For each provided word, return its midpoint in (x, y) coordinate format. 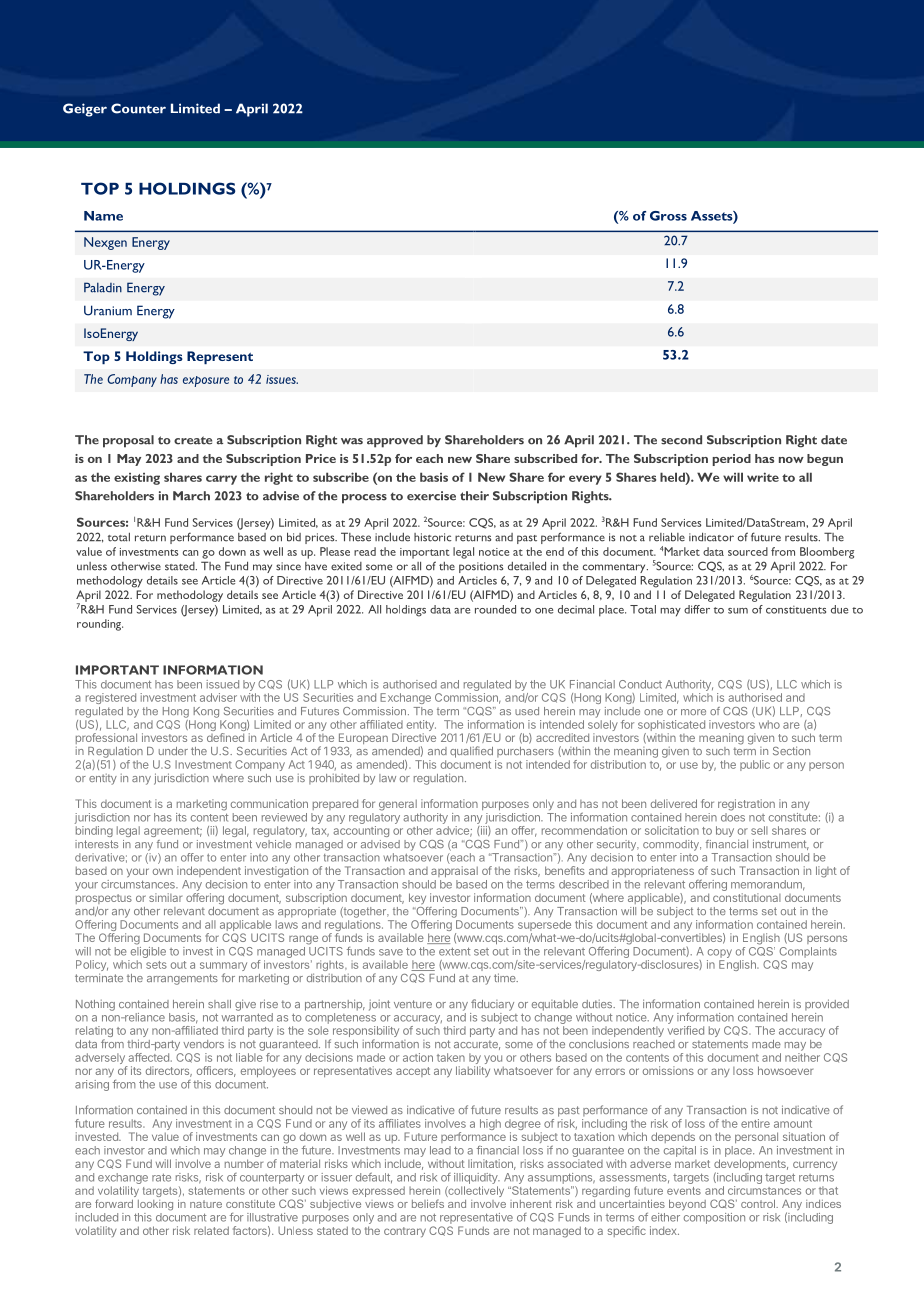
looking (155, 1205)
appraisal (454, 871)
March (191, 496)
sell (759, 830)
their (474, 496)
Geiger (85, 110)
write (763, 477)
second (681, 440)
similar (165, 897)
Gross (668, 216)
